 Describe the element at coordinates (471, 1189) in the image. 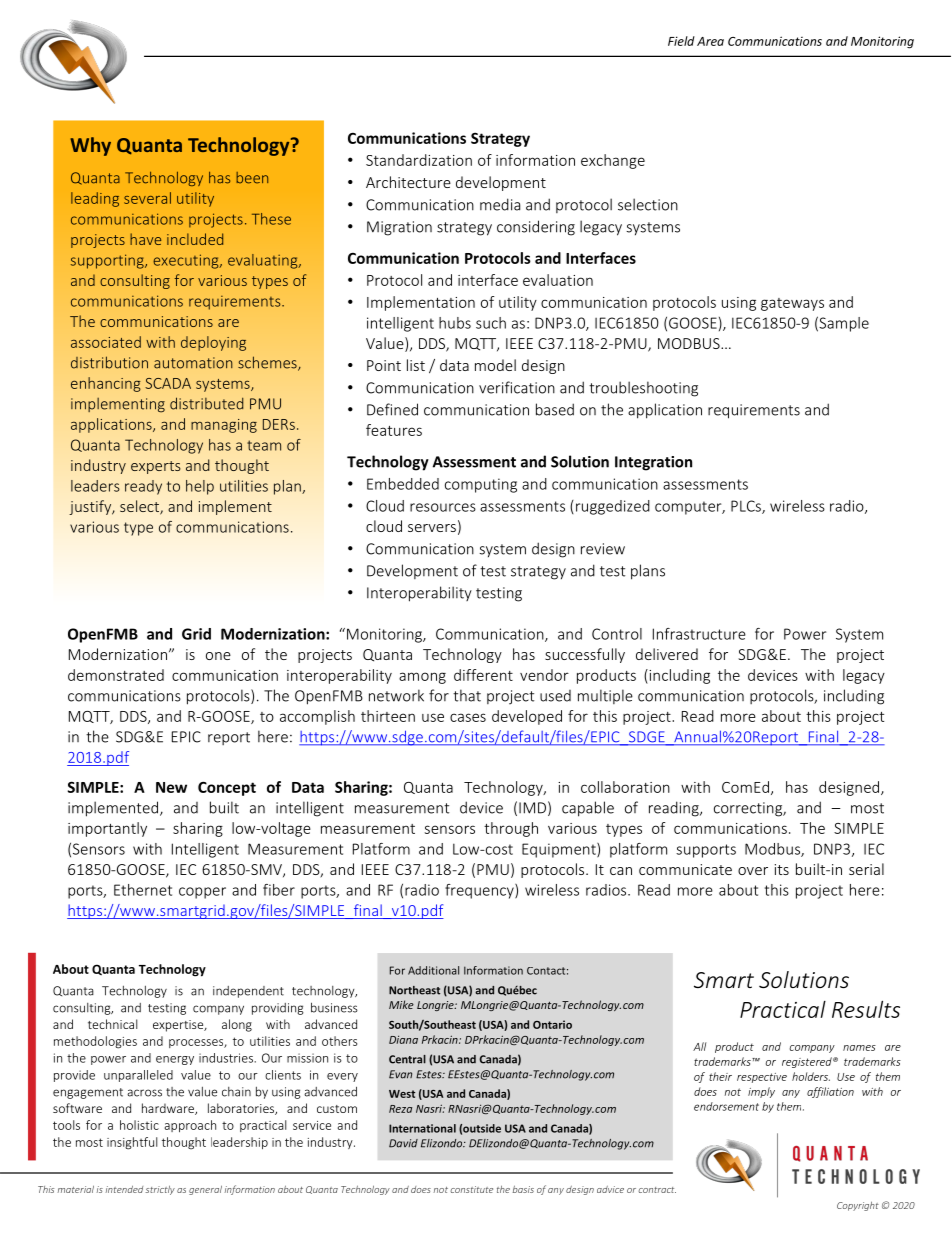

I see `constitute` at that location.
